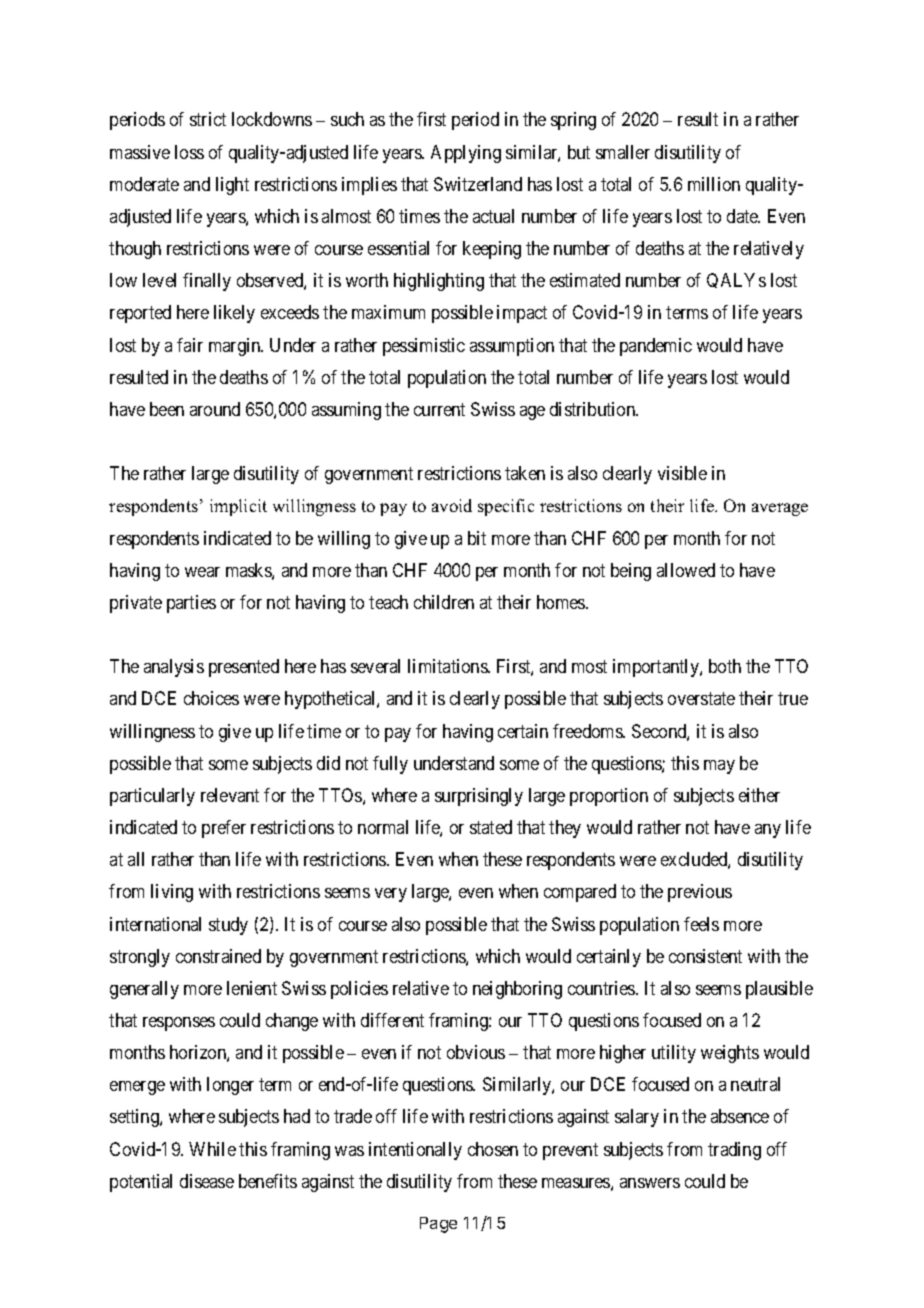  I want to click on any, so click(768, 831).
